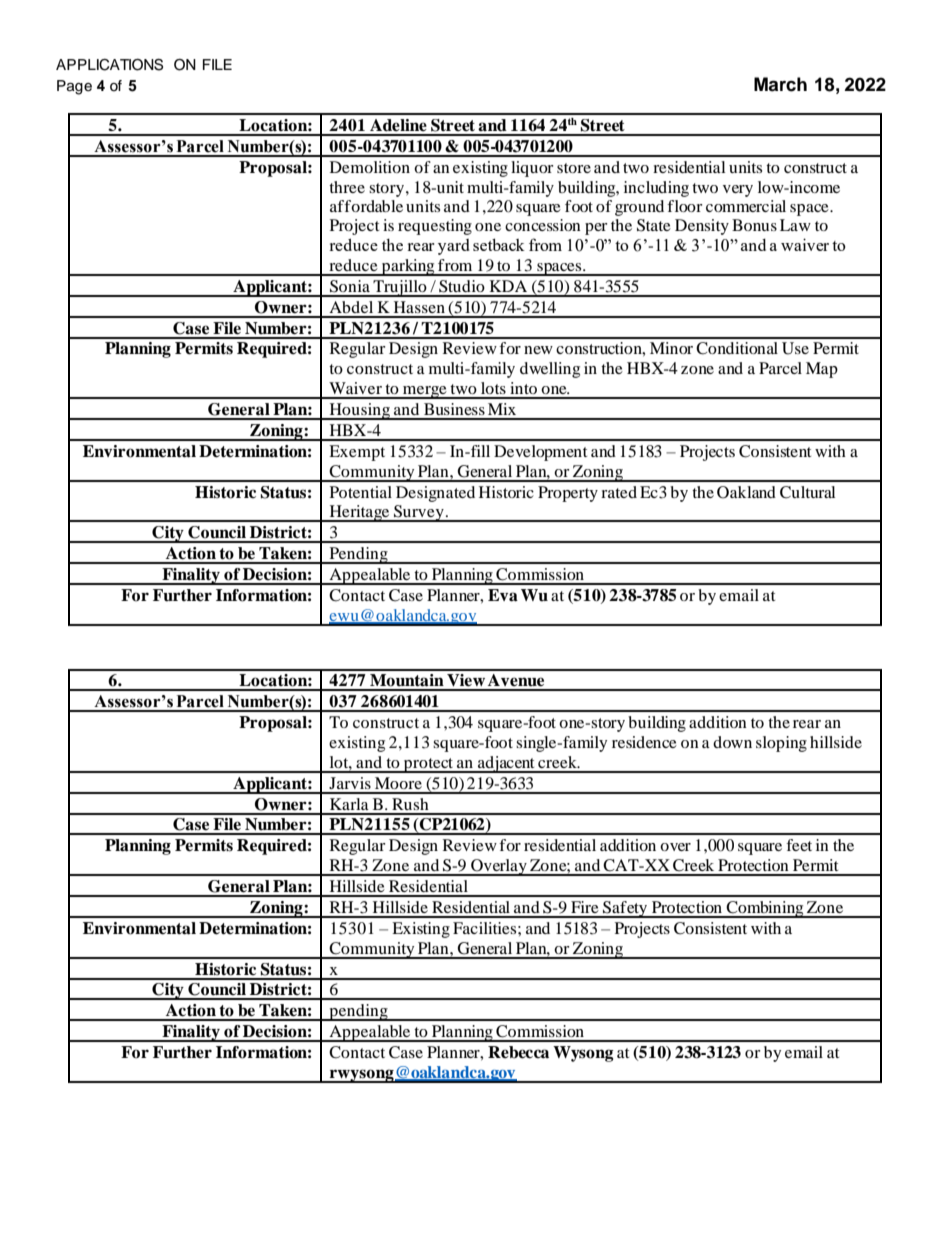  I want to click on Moore, so click(398, 783).
